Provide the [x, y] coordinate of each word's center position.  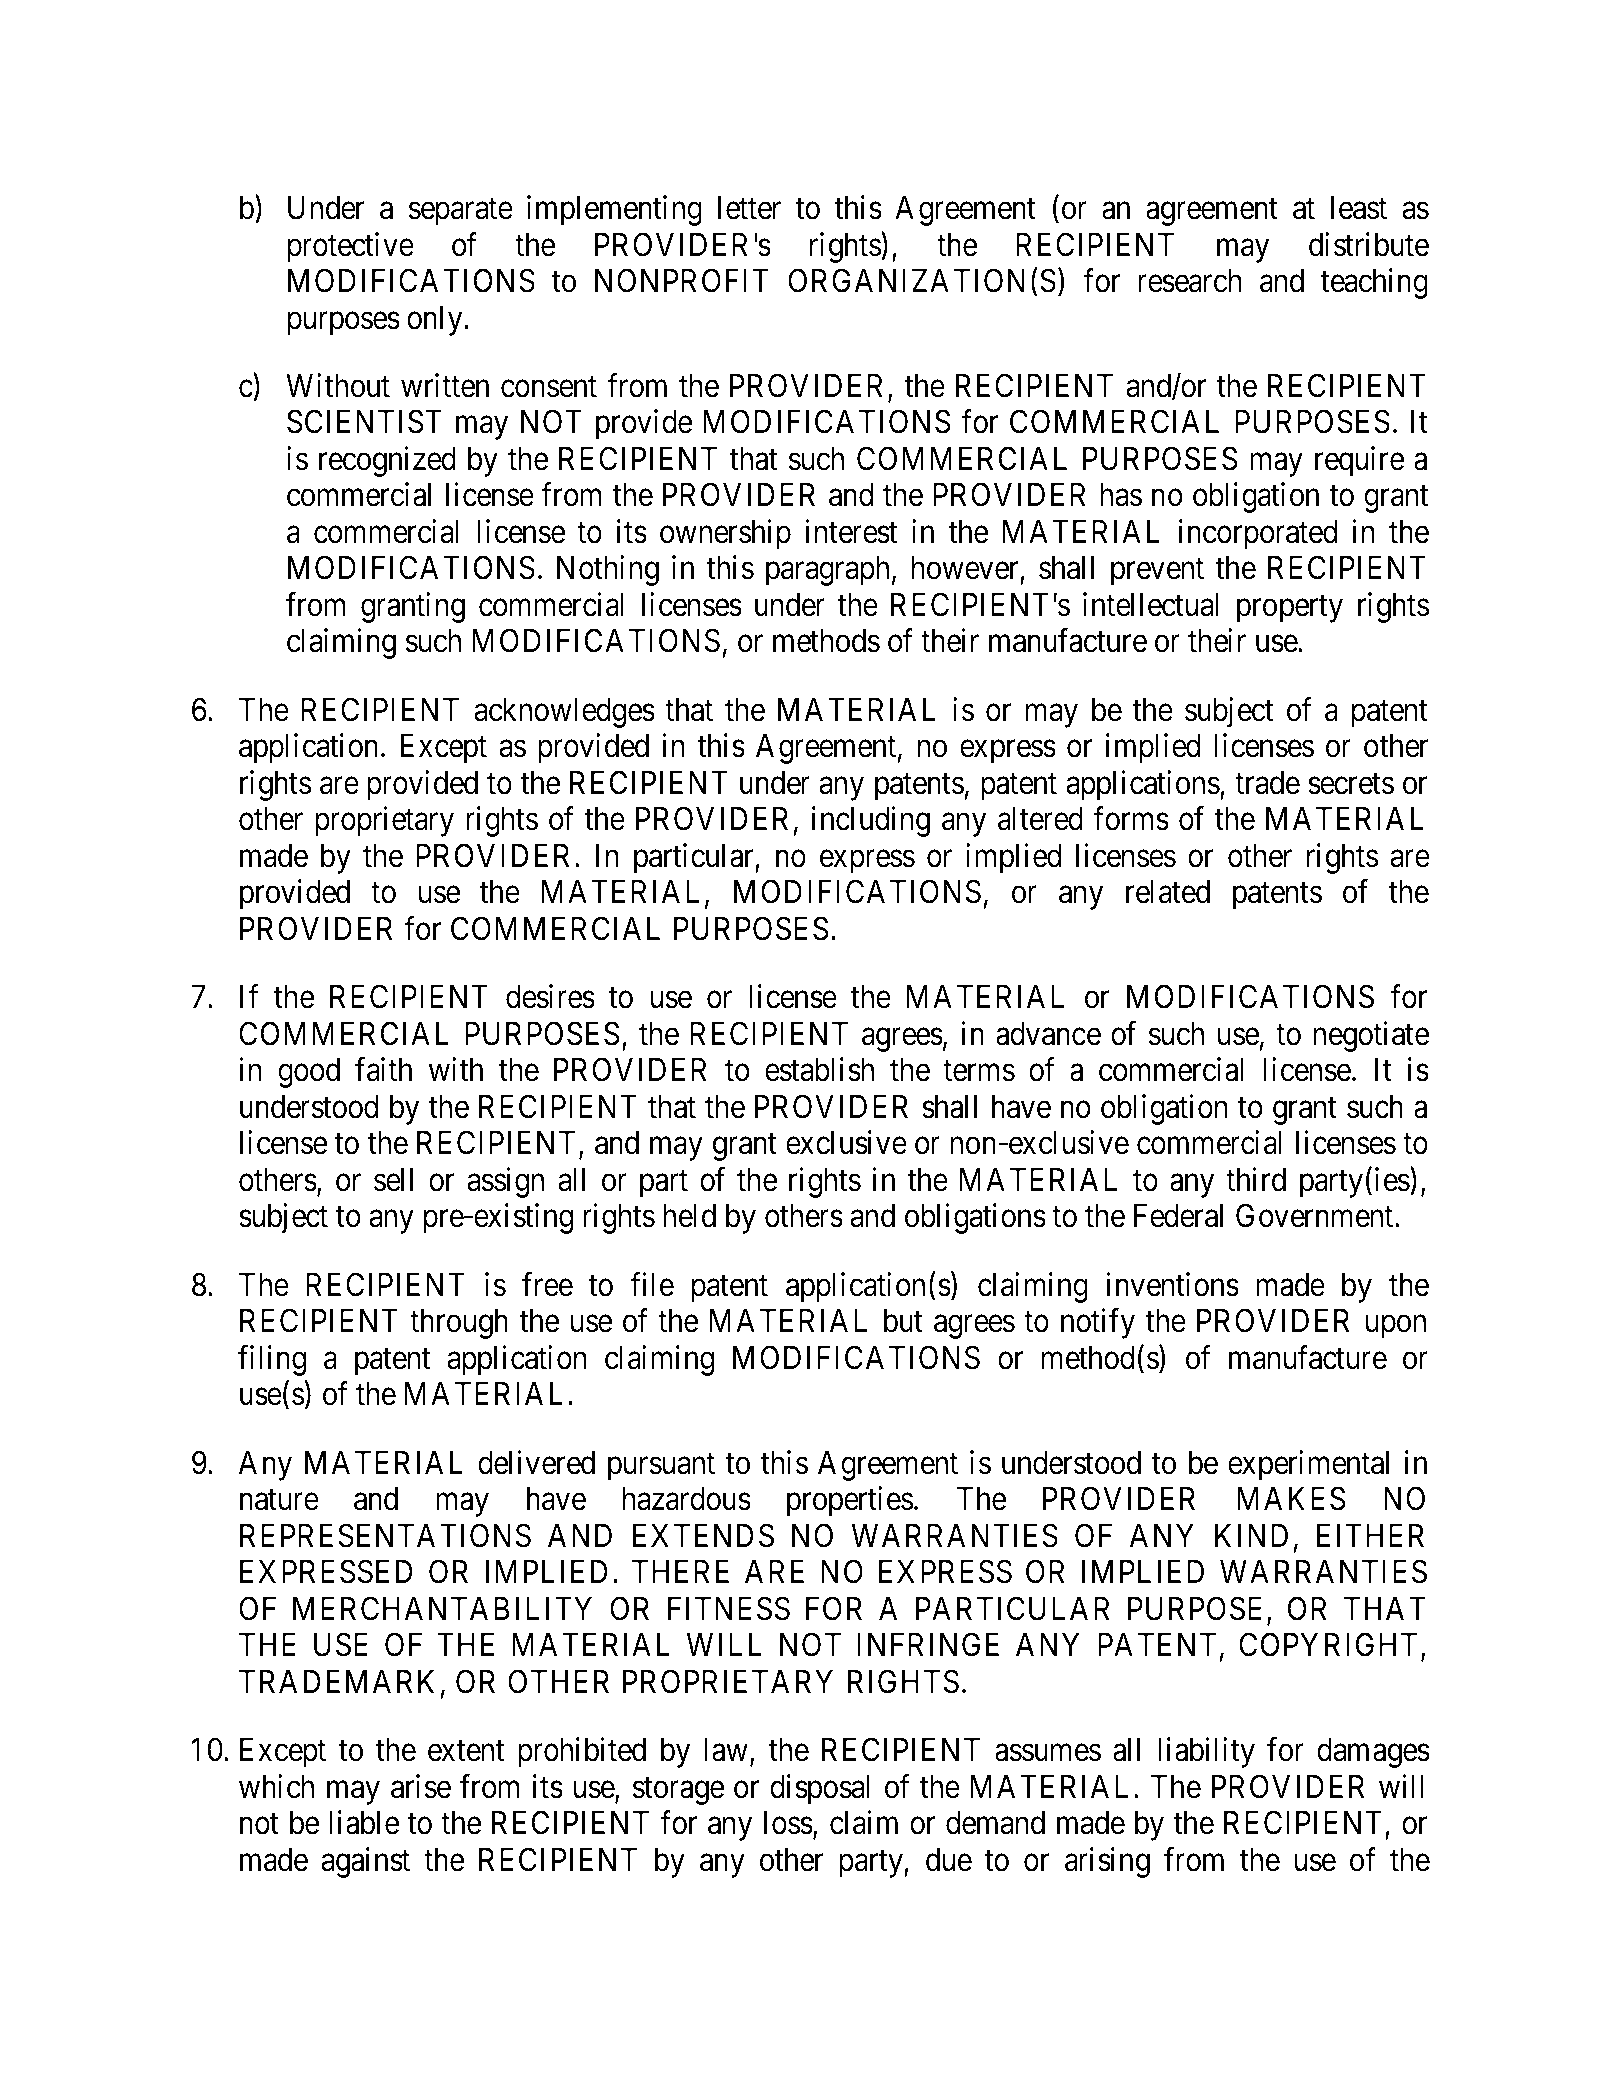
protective [351, 247]
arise [421, 1786]
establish [819, 1070]
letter [749, 208]
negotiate [1371, 1036]
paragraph [827, 571]
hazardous [687, 1499]
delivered [536, 1462]
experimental [1308, 1465]
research [1190, 281]
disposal [819, 1789]
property [1290, 609]
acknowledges [564, 713]
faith [383, 1070]
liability [1206, 1752]
